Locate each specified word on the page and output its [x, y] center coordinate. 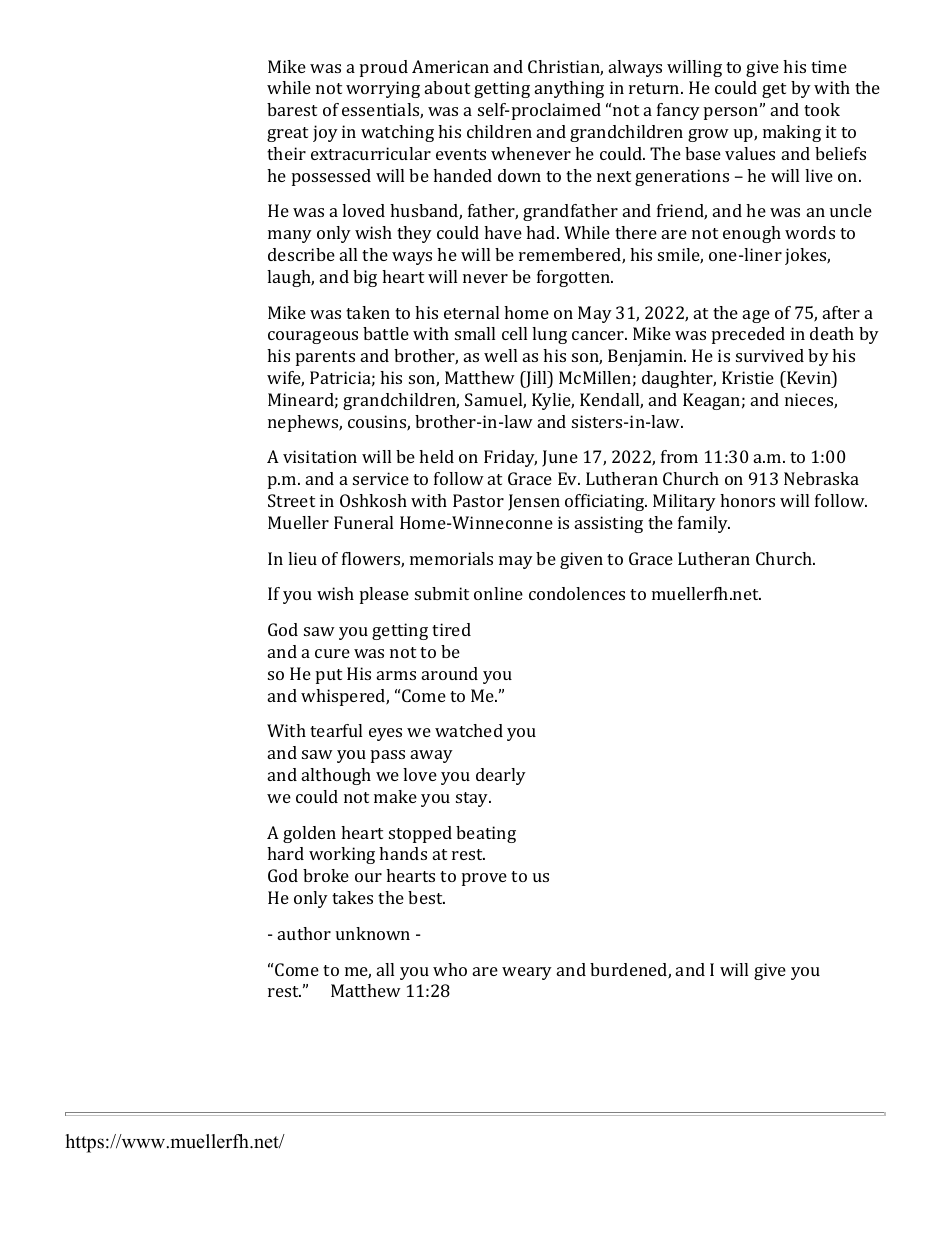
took [822, 109]
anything [569, 89]
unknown [373, 933]
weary [527, 973]
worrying [383, 89]
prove [484, 879]
